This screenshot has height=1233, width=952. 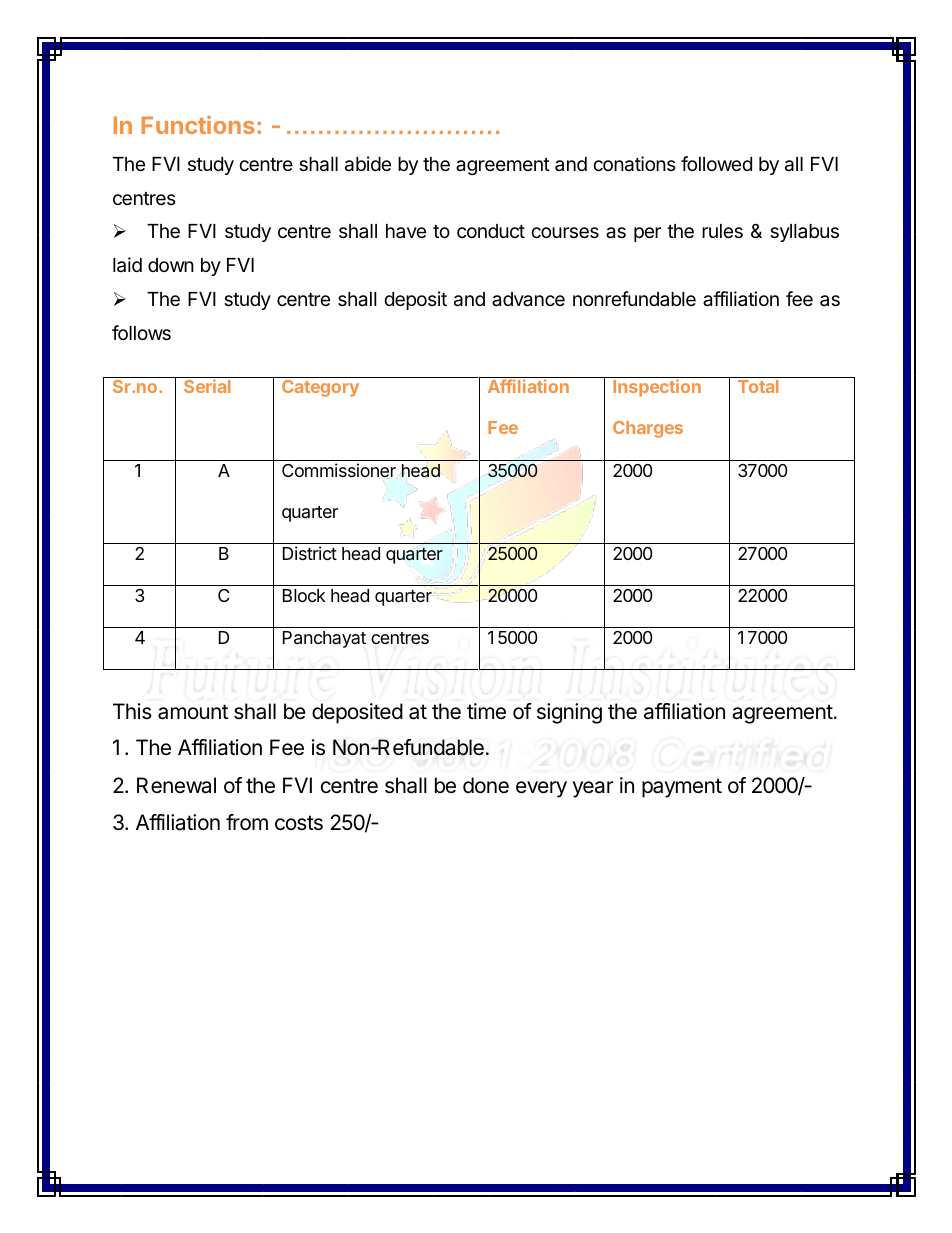 What do you see at coordinates (716, 163) in the screenshot?
I see `followed` at bounding box center [716, 163].
